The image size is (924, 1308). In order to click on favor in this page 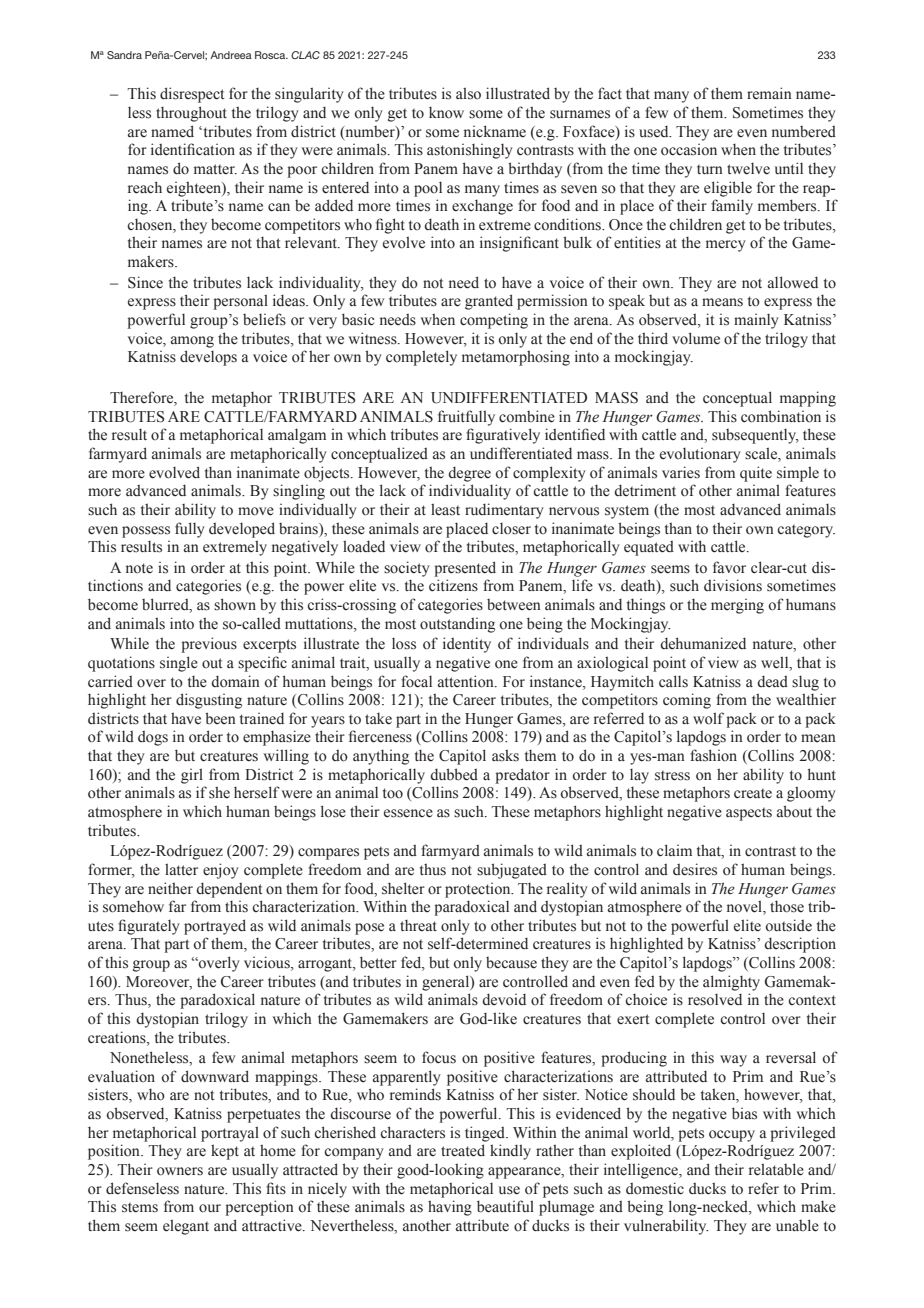, I will do `click(729, 567)`.
